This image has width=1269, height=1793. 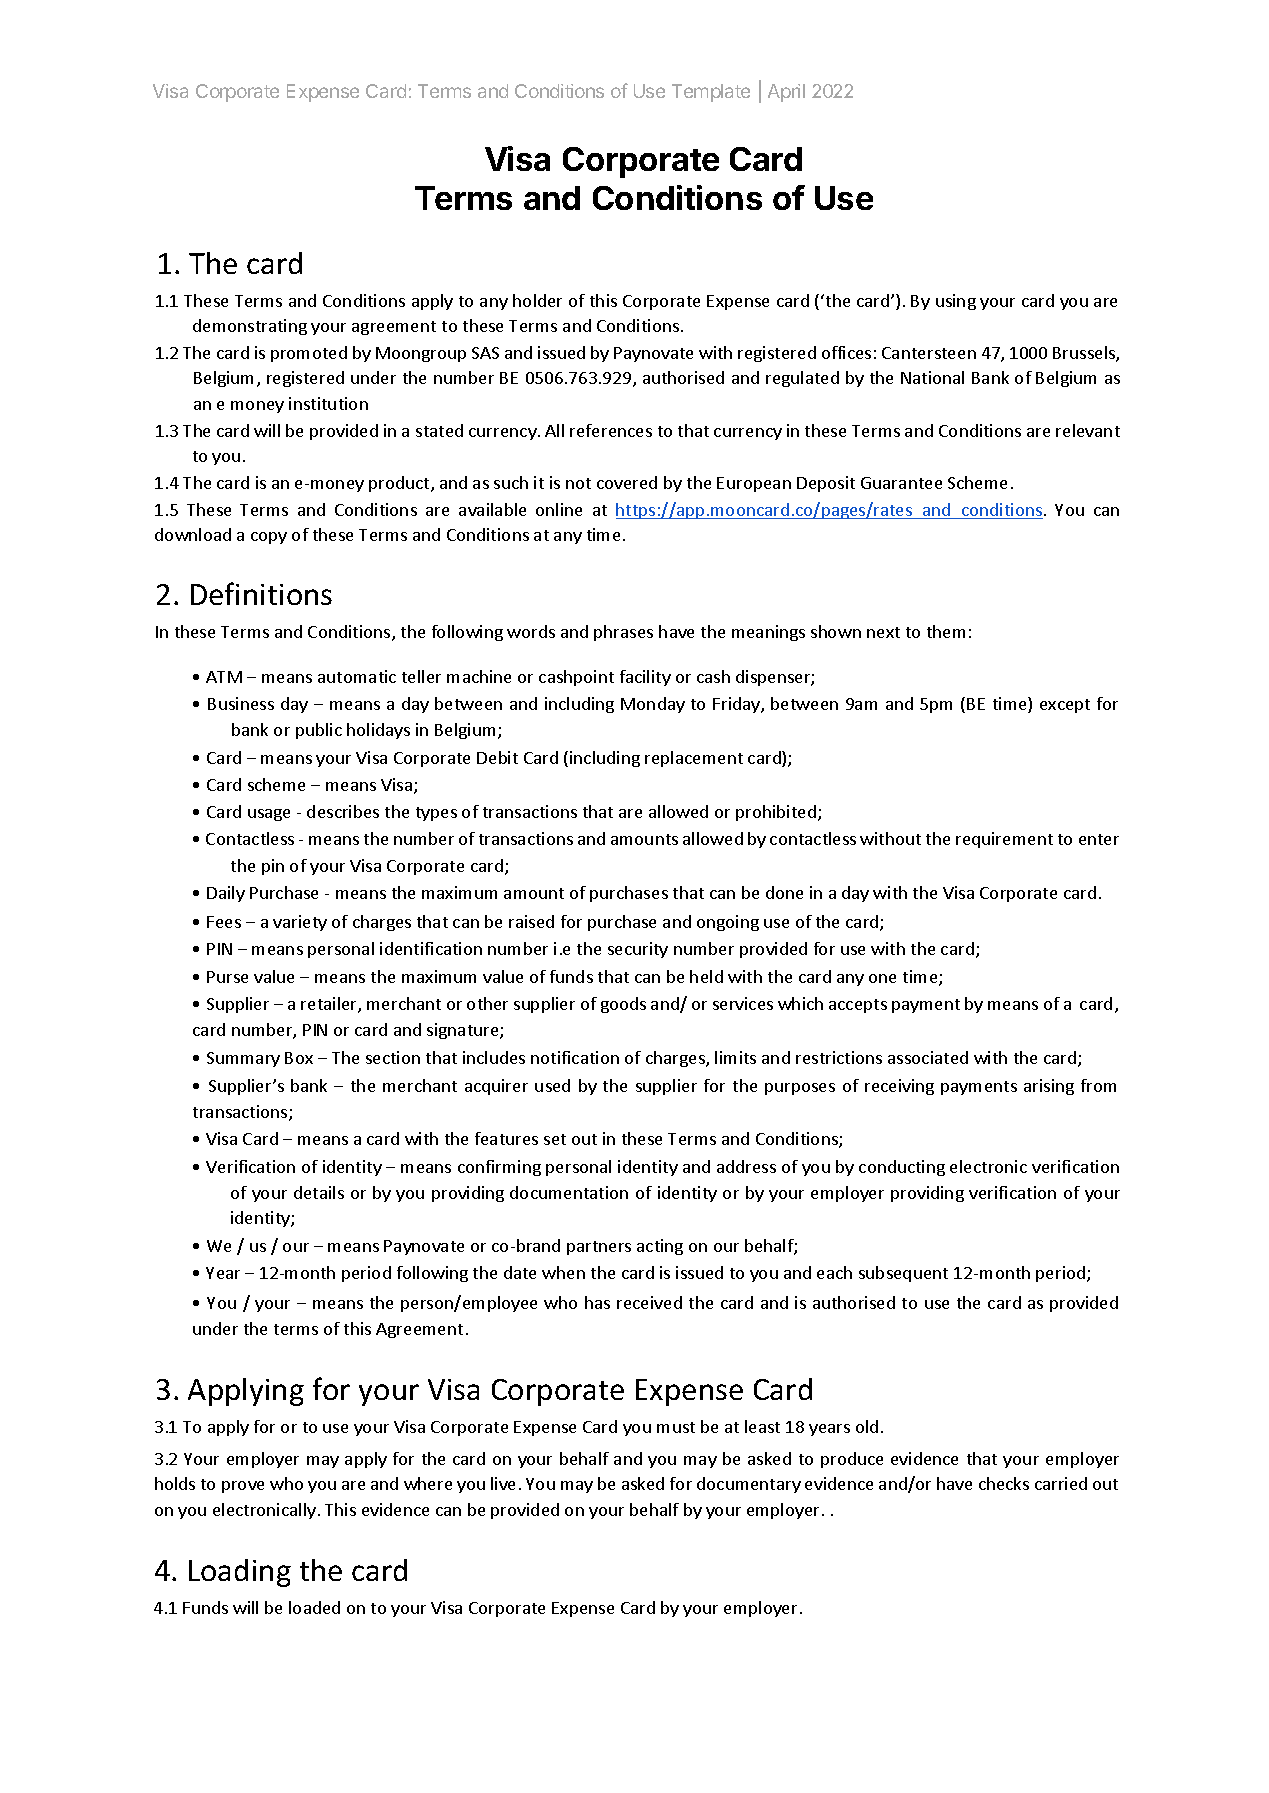 What do you see at coordinates (956, 302) in the image?
I see `using` at bounding box center [956, 302].
